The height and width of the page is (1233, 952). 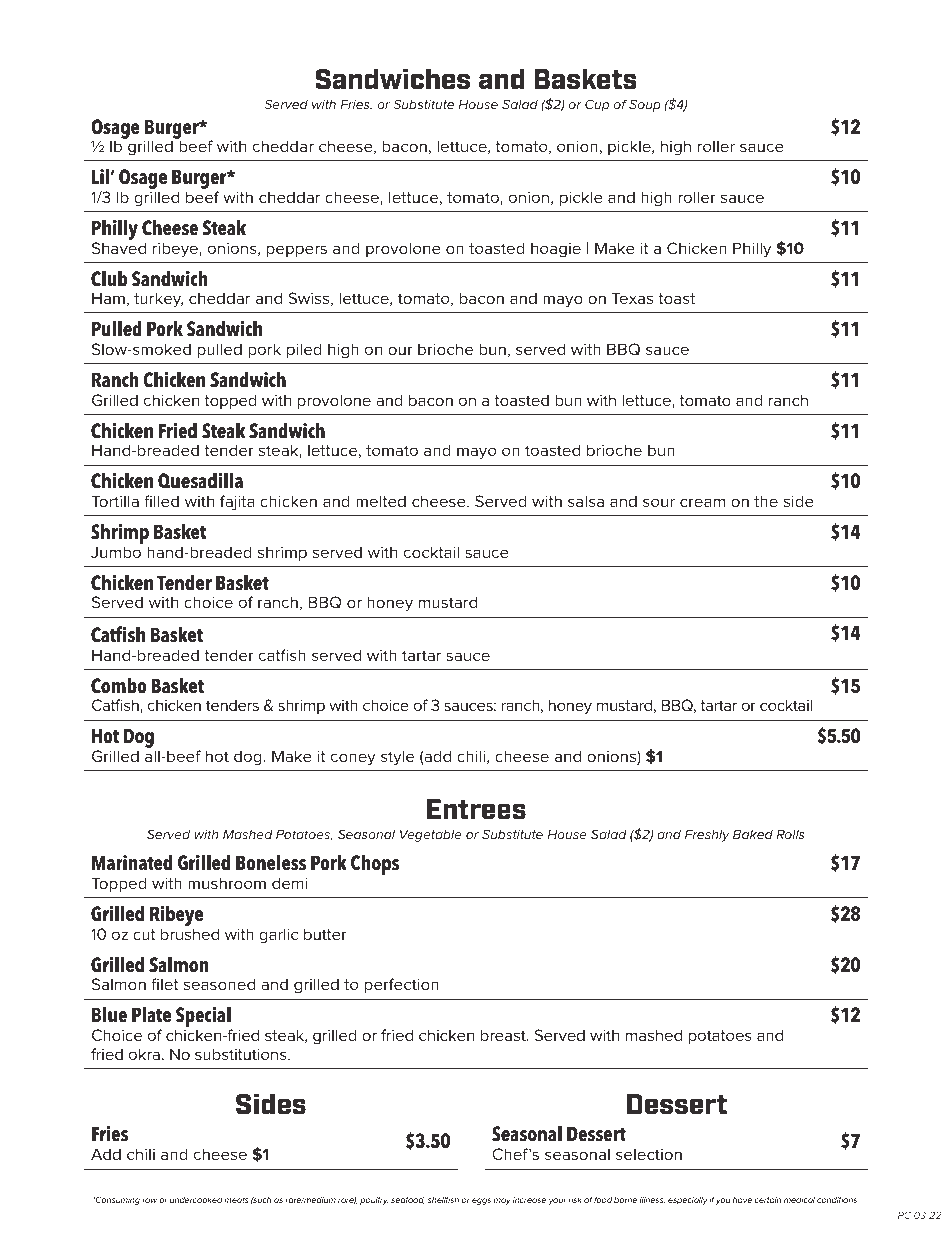 What do you see at coordinates (768, 1200) in the page?
I see `certain` at bounding box center [768, 1200].
